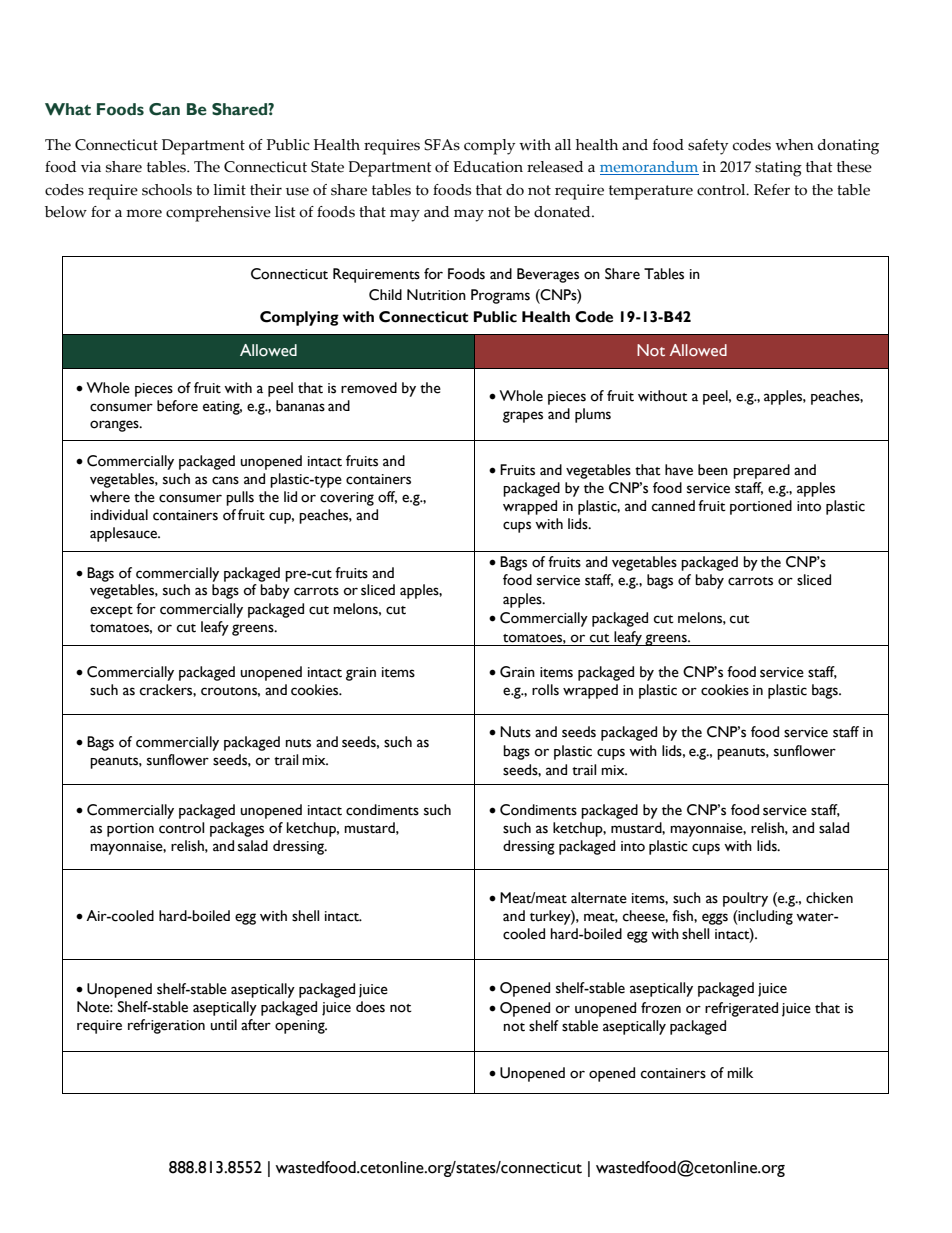  Describe the element at coordinates (488, 167) in the screenshot. I see `Education` at that location.
